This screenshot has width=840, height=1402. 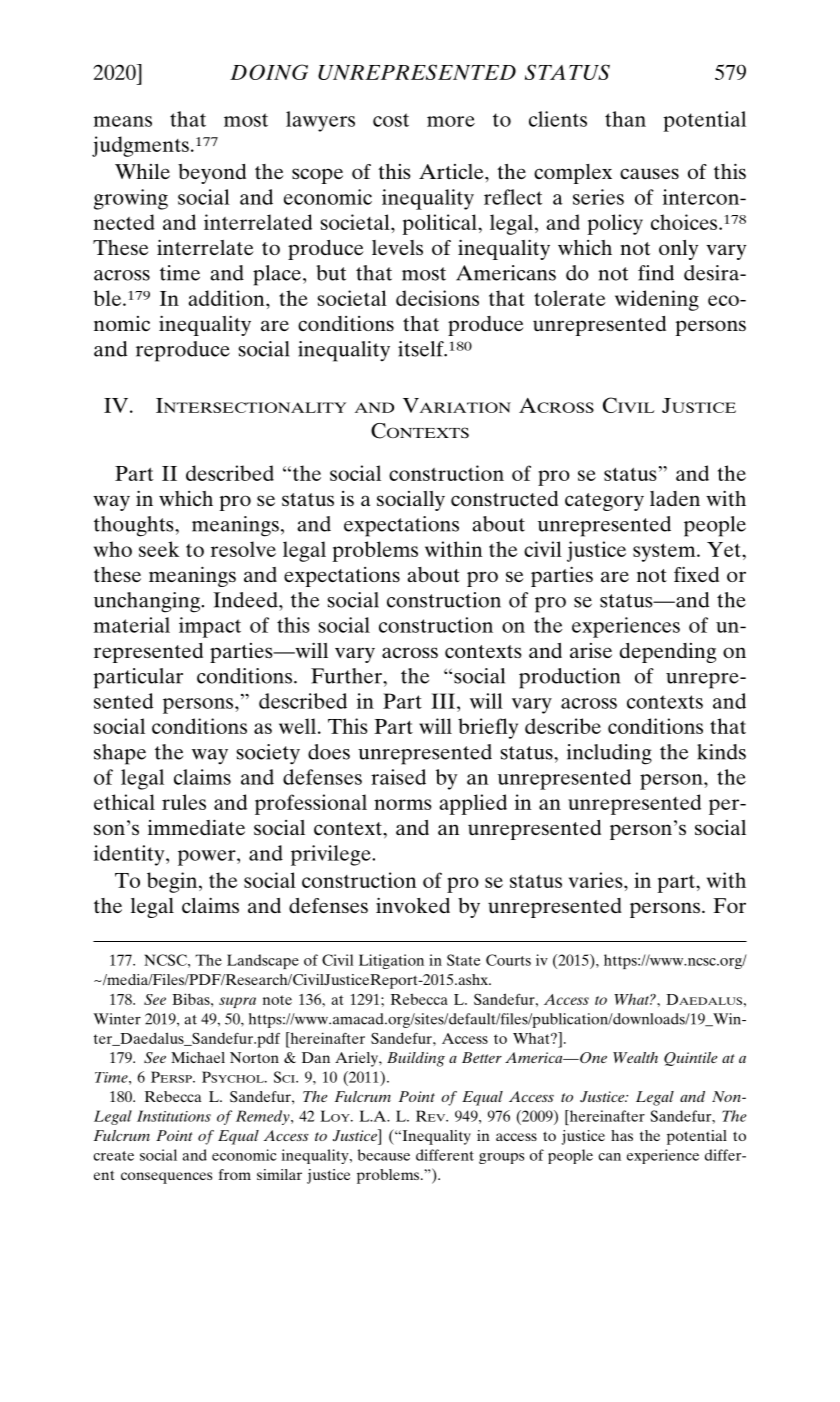 What do you see at coordinates (123, 121) in the screenshot?
I see `means` at bounding box center [123, 121].
